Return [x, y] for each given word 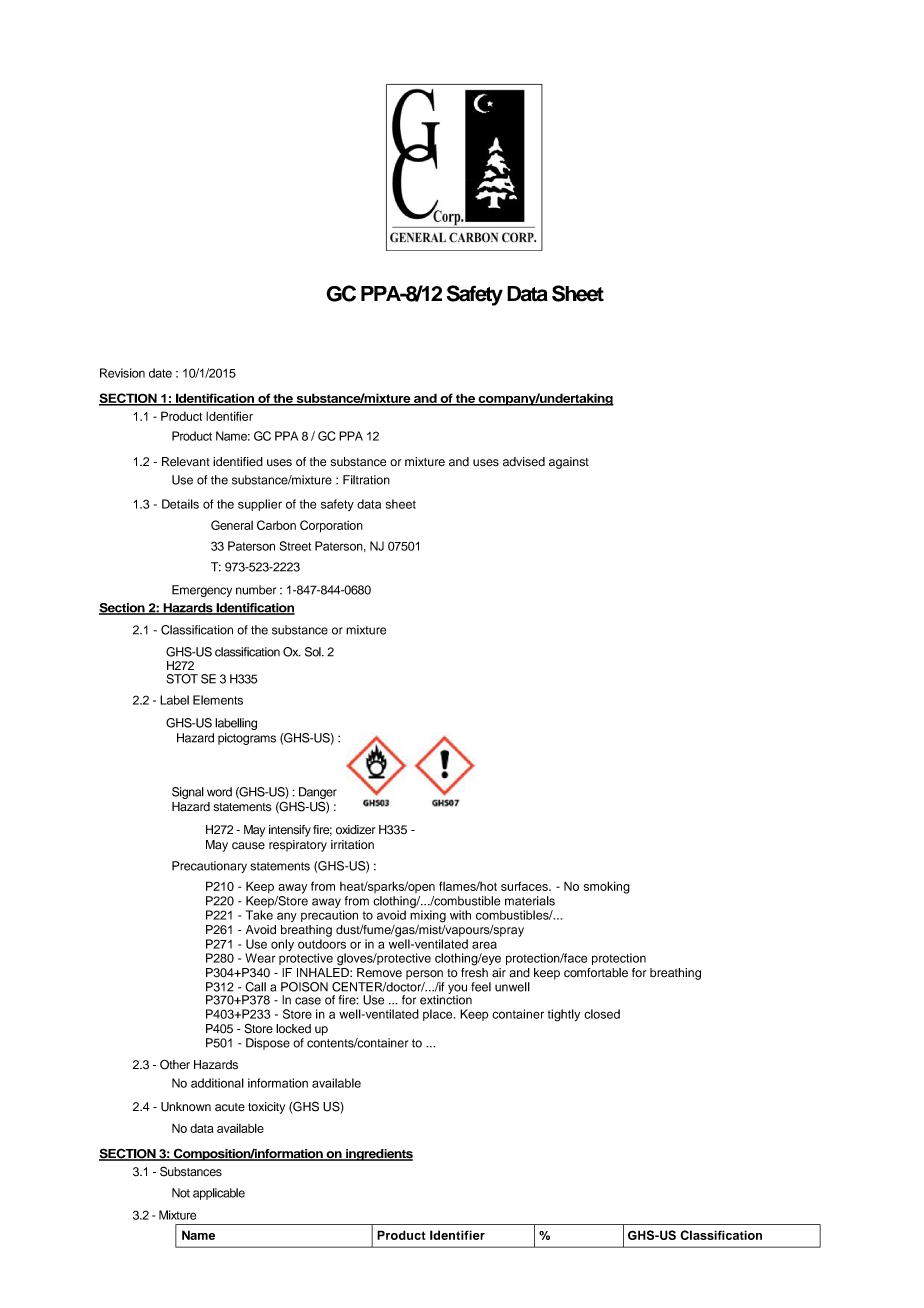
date [160, 373]
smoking [607, 887]
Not [181, 1193]
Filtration [366, 480]
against [569, 463]
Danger [318, 793]
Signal [188, 793]
